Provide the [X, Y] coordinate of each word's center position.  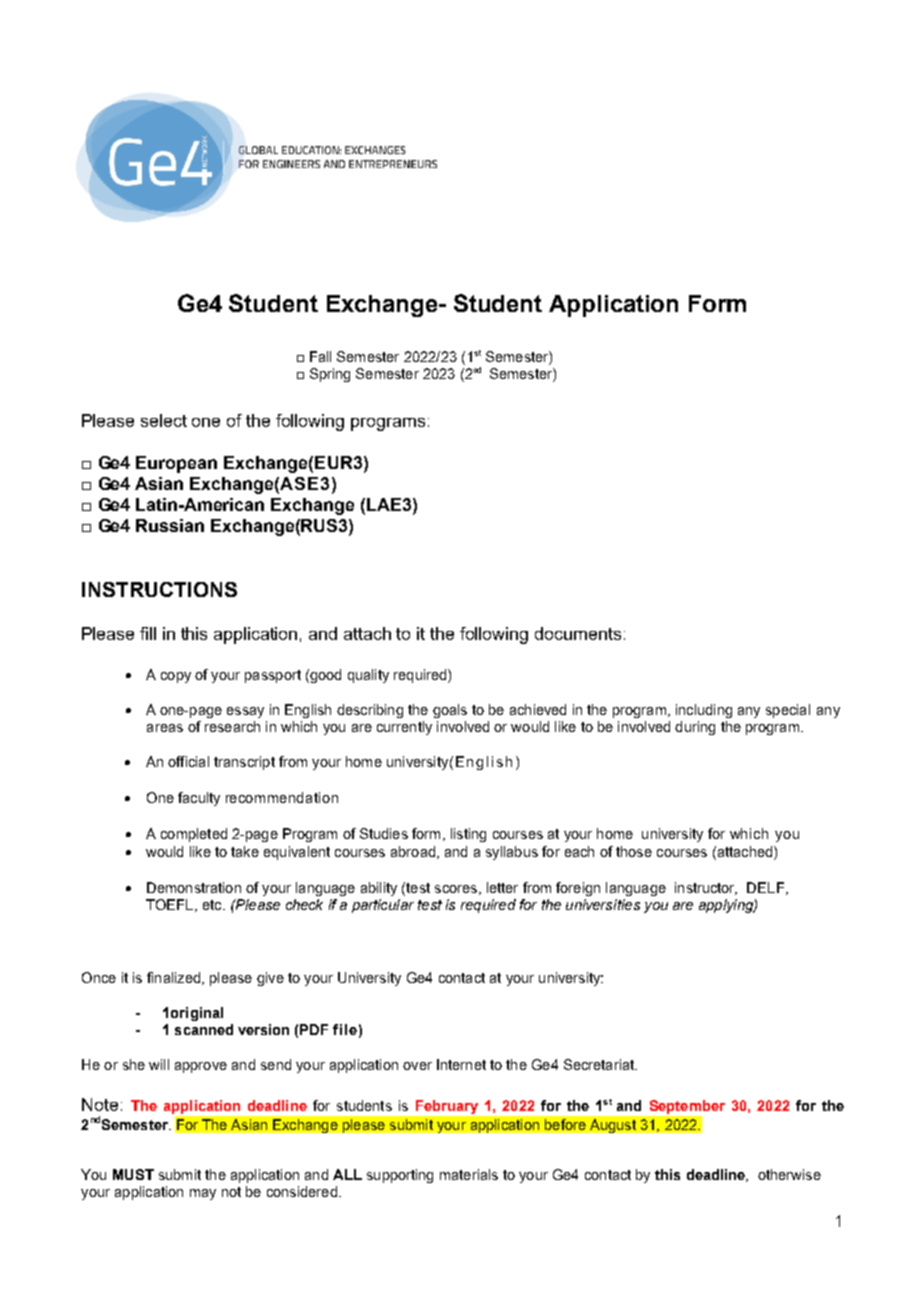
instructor [706, 888]
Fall [320, 356]
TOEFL [169, 904]
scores [456, 889]
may [203, 1194]
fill [148, 633]
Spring [330, 375]
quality [368, 676]
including [704, 711]
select [164, 420]
